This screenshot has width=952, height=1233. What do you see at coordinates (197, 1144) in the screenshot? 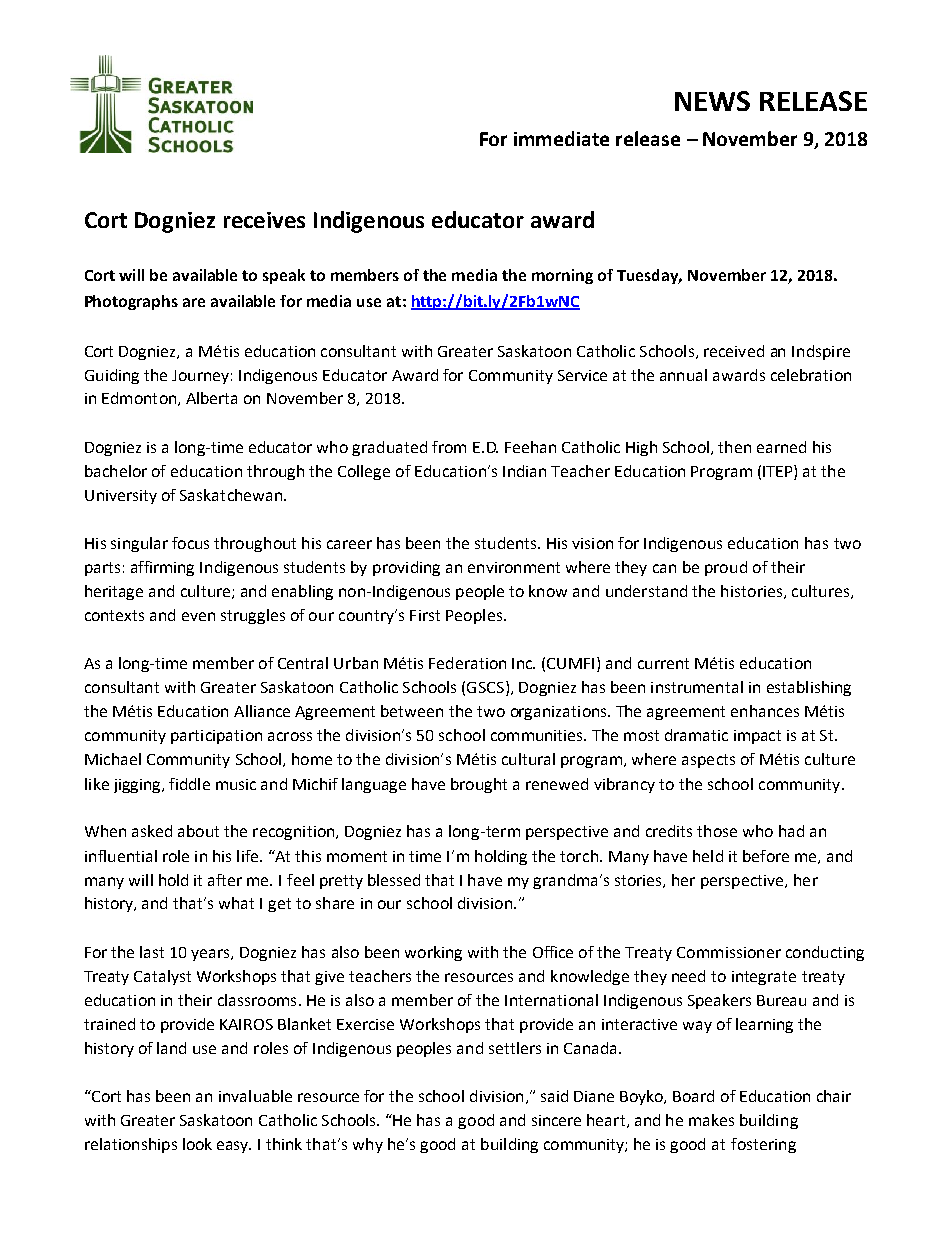
I see `look` at bounding box center [197, 1144].
